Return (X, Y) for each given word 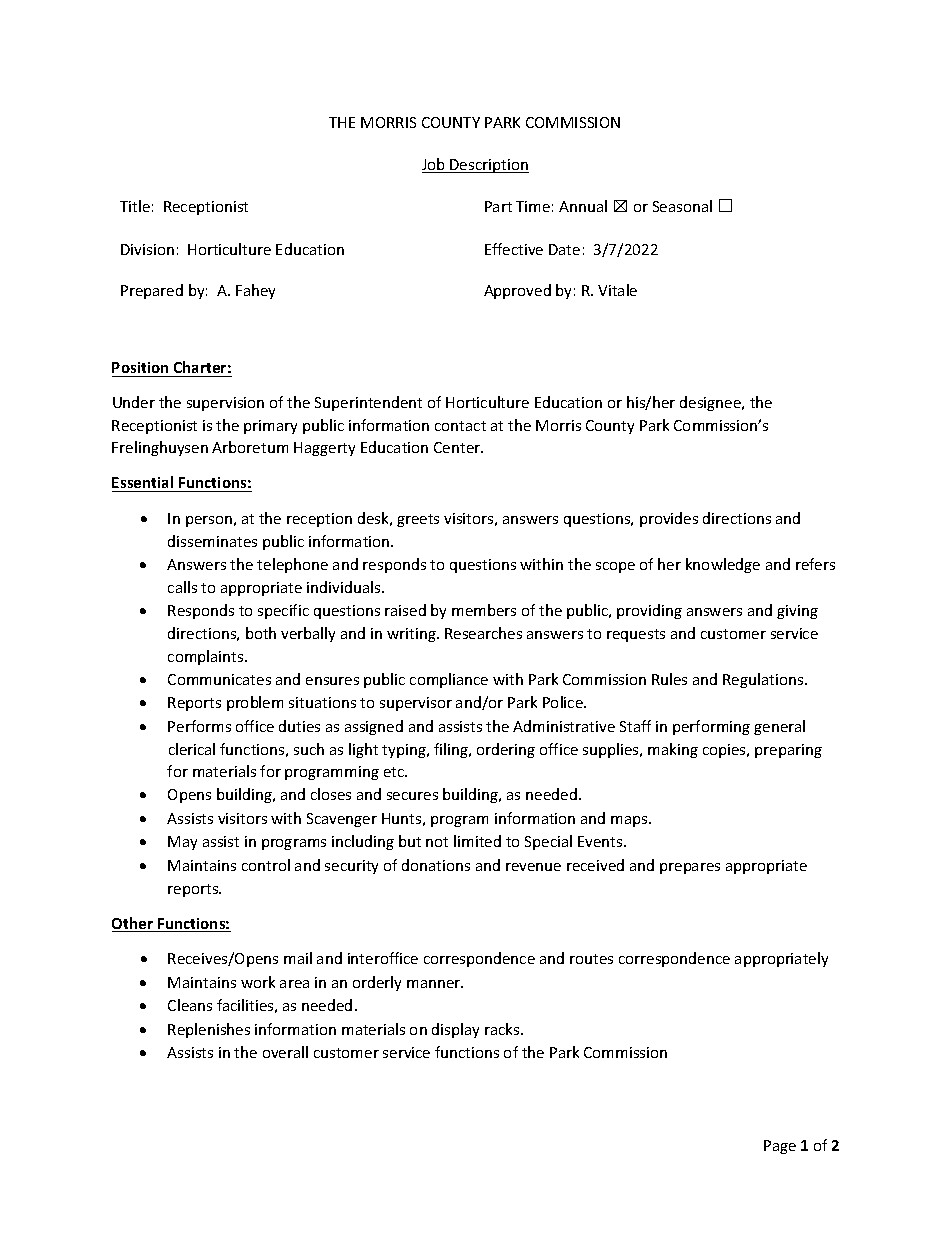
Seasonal (682, 206)
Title (135, 206)
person (209, 521)
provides (669, 519)
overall (285, 1052)
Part (498, 206)
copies (725, 751)
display (455, 1030)
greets (418, 520)
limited (477, 841)
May (182, 843)
